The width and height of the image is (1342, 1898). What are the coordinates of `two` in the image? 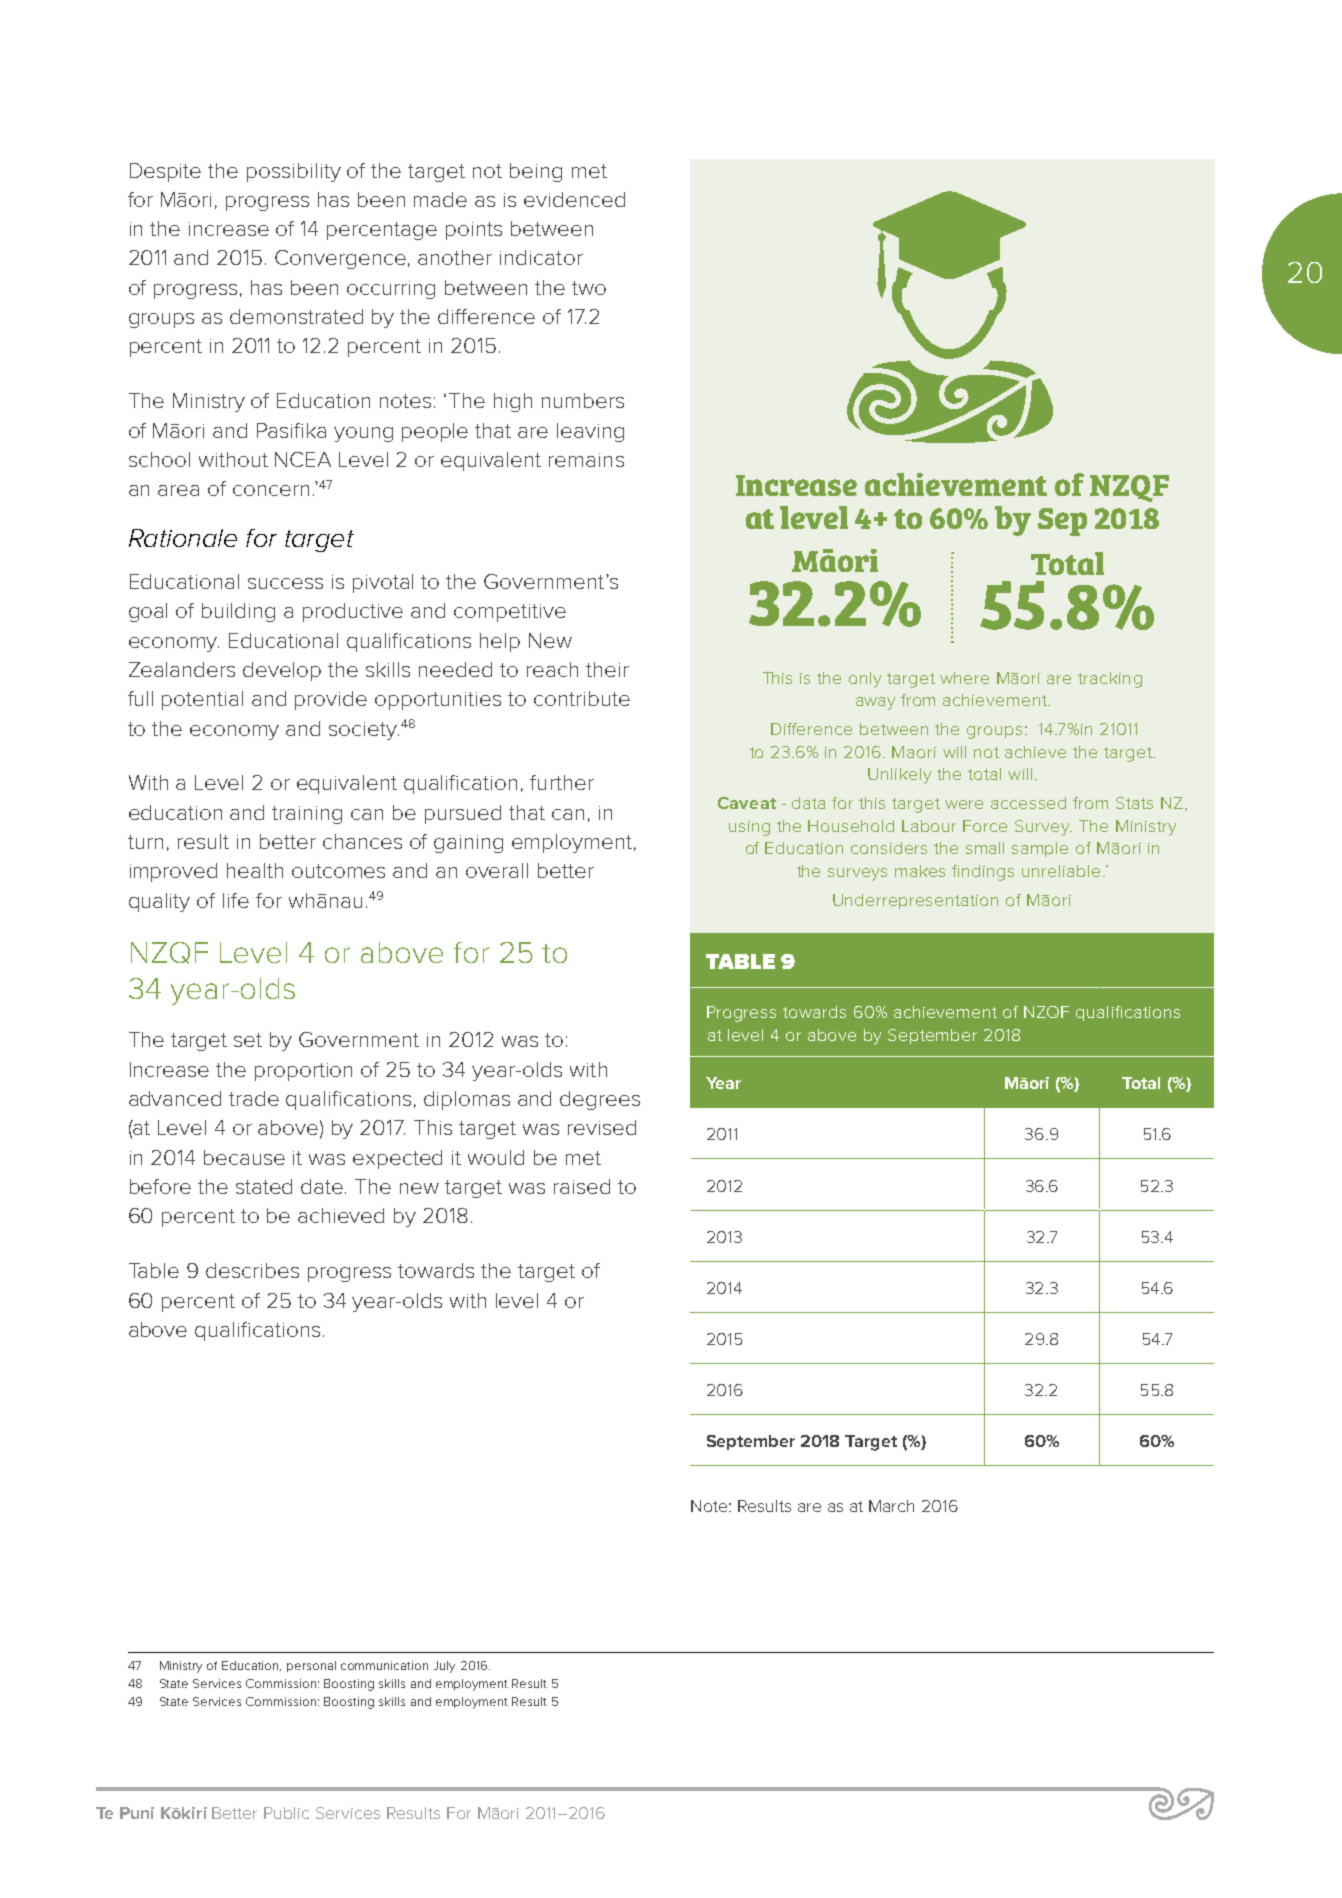 It's located at (589, 288).
